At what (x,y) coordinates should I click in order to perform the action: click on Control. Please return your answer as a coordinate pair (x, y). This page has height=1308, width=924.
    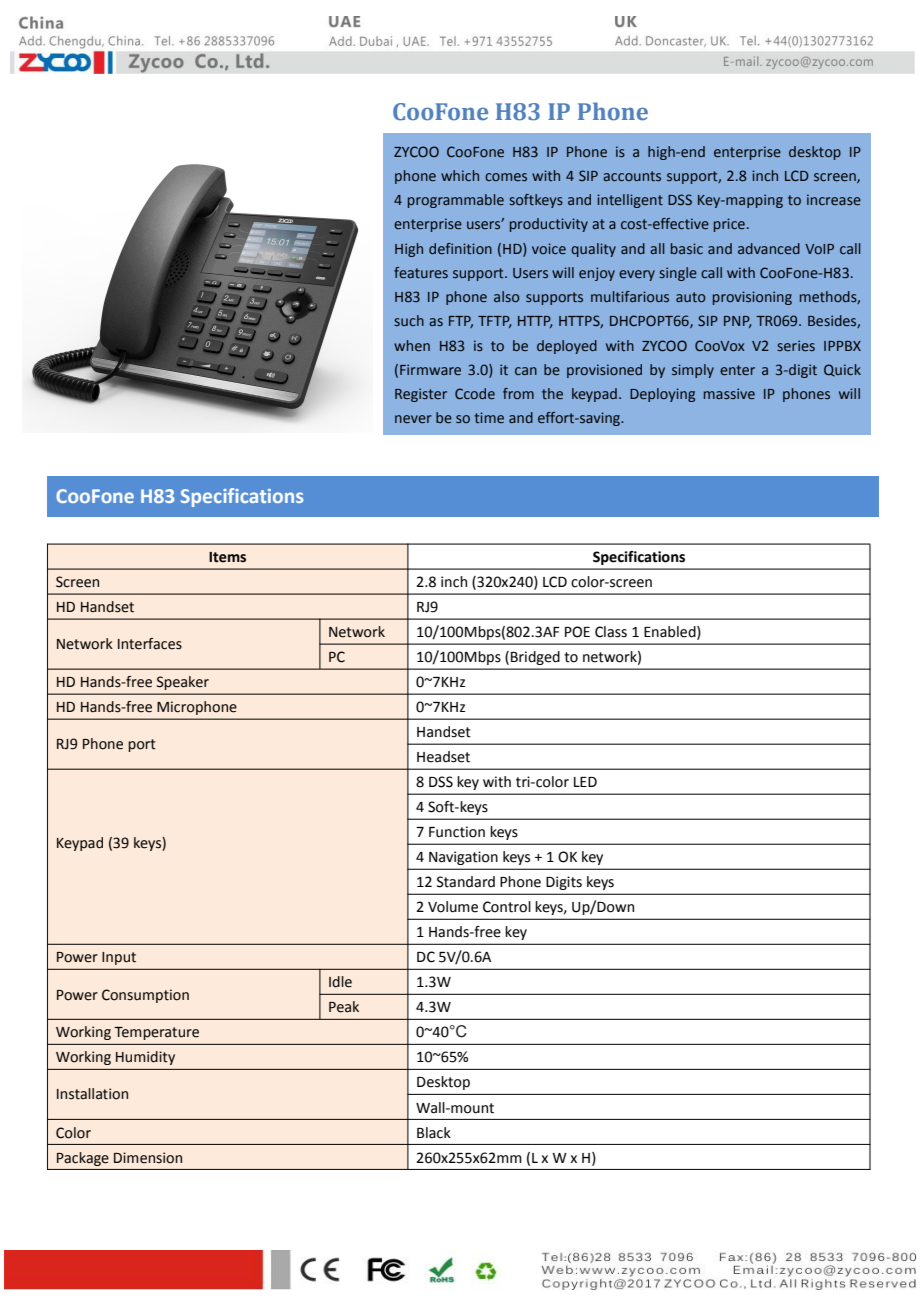
    Looking at the image, I should click on (507, 907).
